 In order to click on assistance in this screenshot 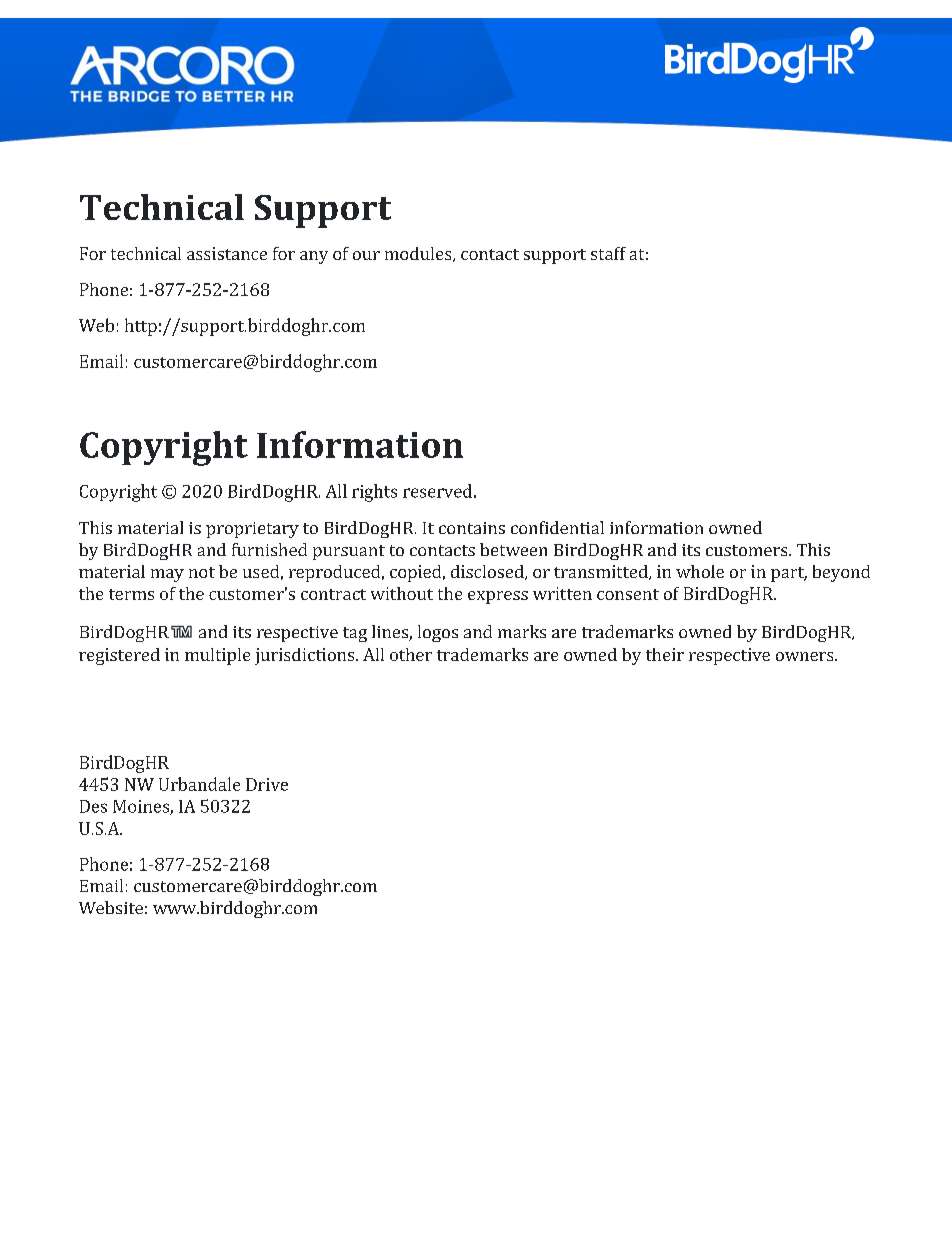, I will do `click(227, 253)`.
